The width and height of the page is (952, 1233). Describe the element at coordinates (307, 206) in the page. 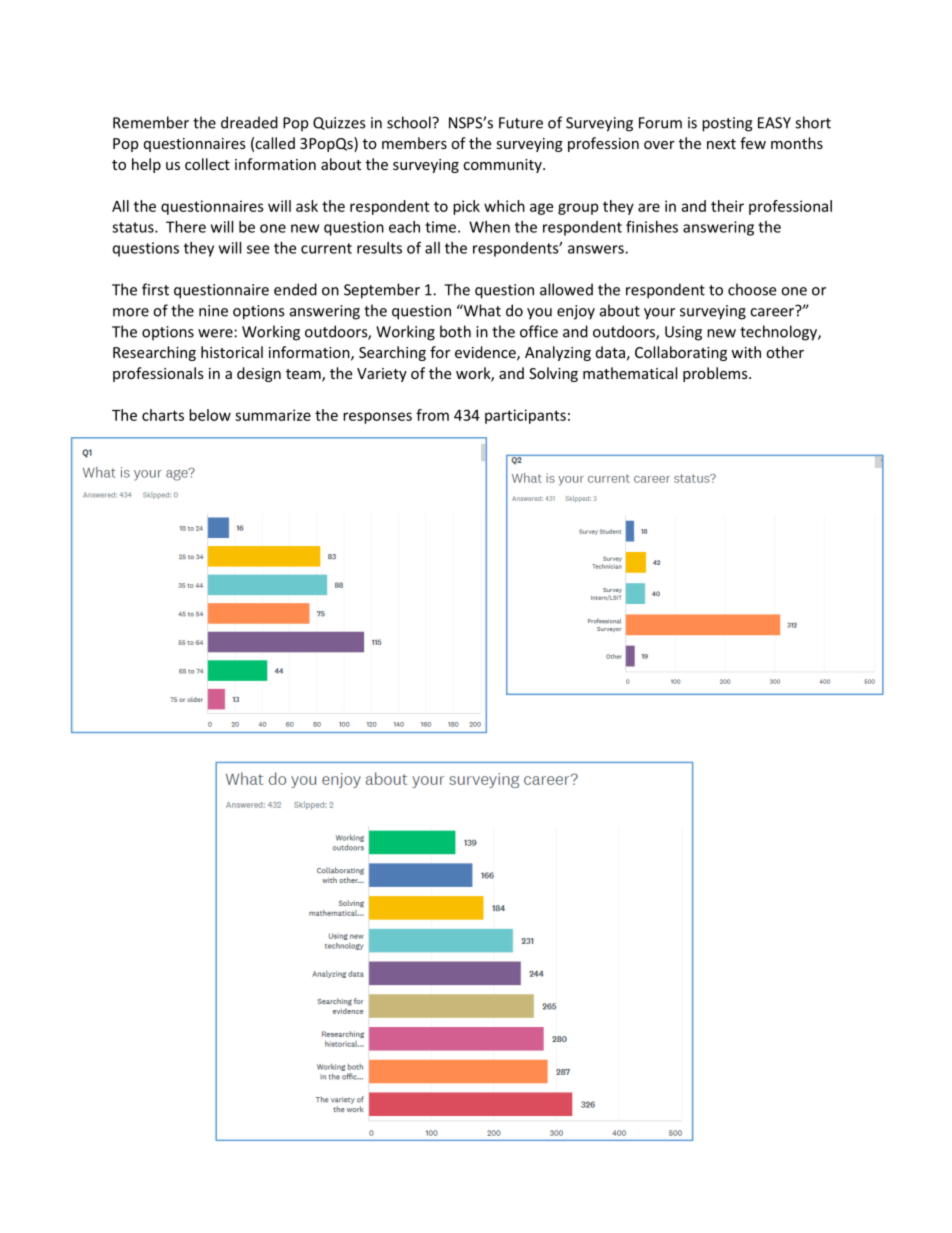

I see `ask` at that location.
